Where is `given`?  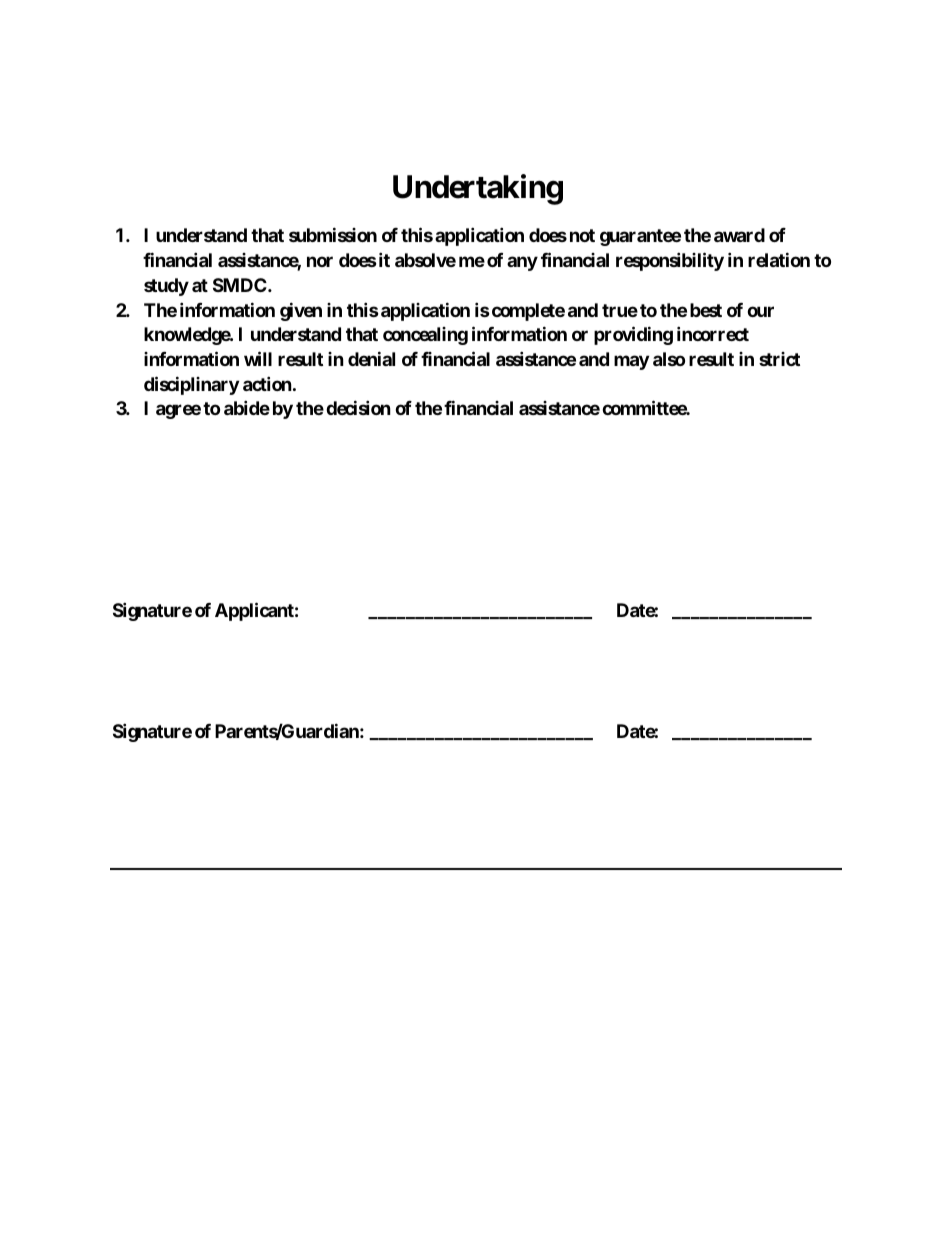
given is located at coordinates (301, 311).
